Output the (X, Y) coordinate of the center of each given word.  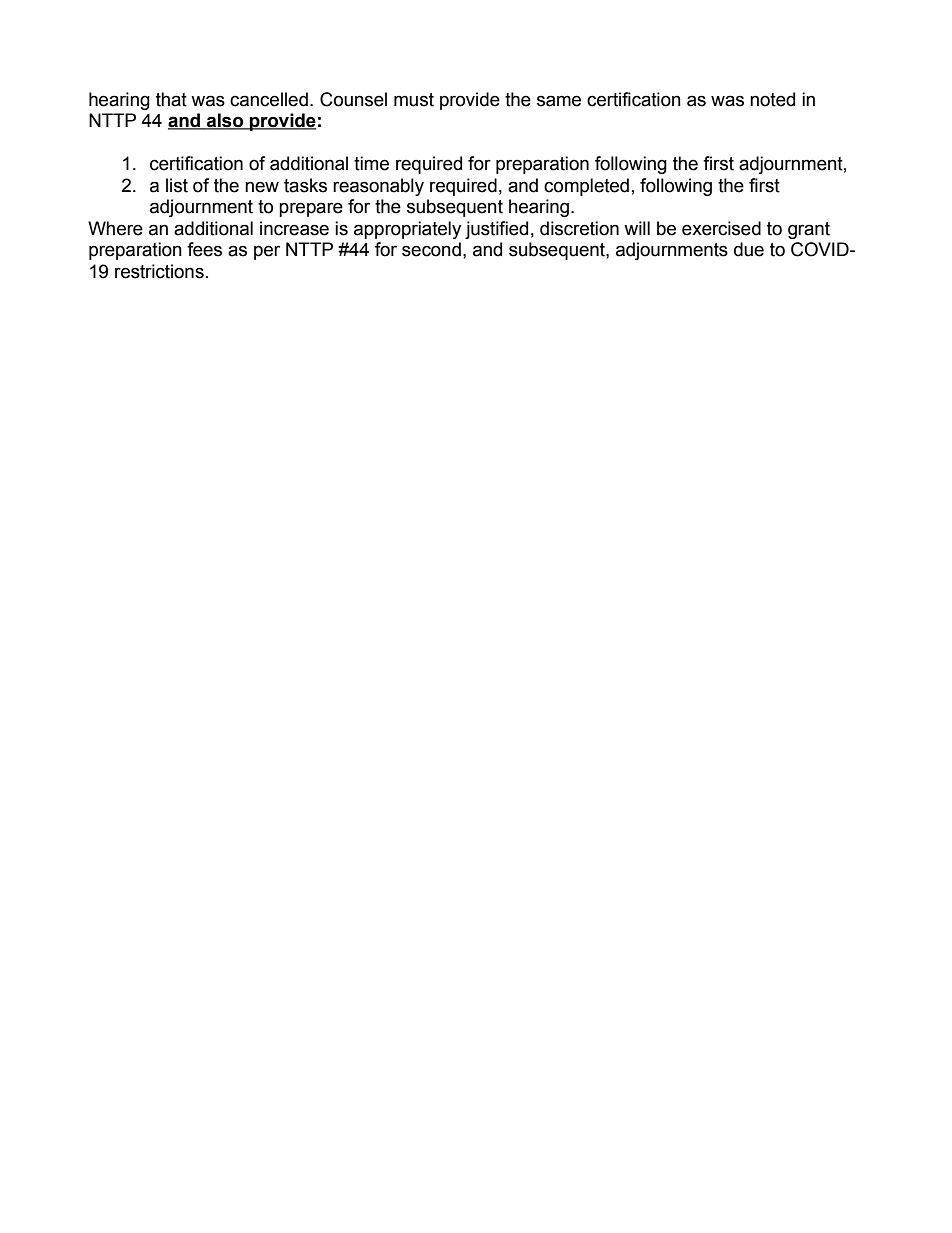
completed (586, 187)
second (431, 249)
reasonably (378, 187)
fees (204, 249)
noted (772, 99)
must (414, 100)
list (177, 185)
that (171, 99)
